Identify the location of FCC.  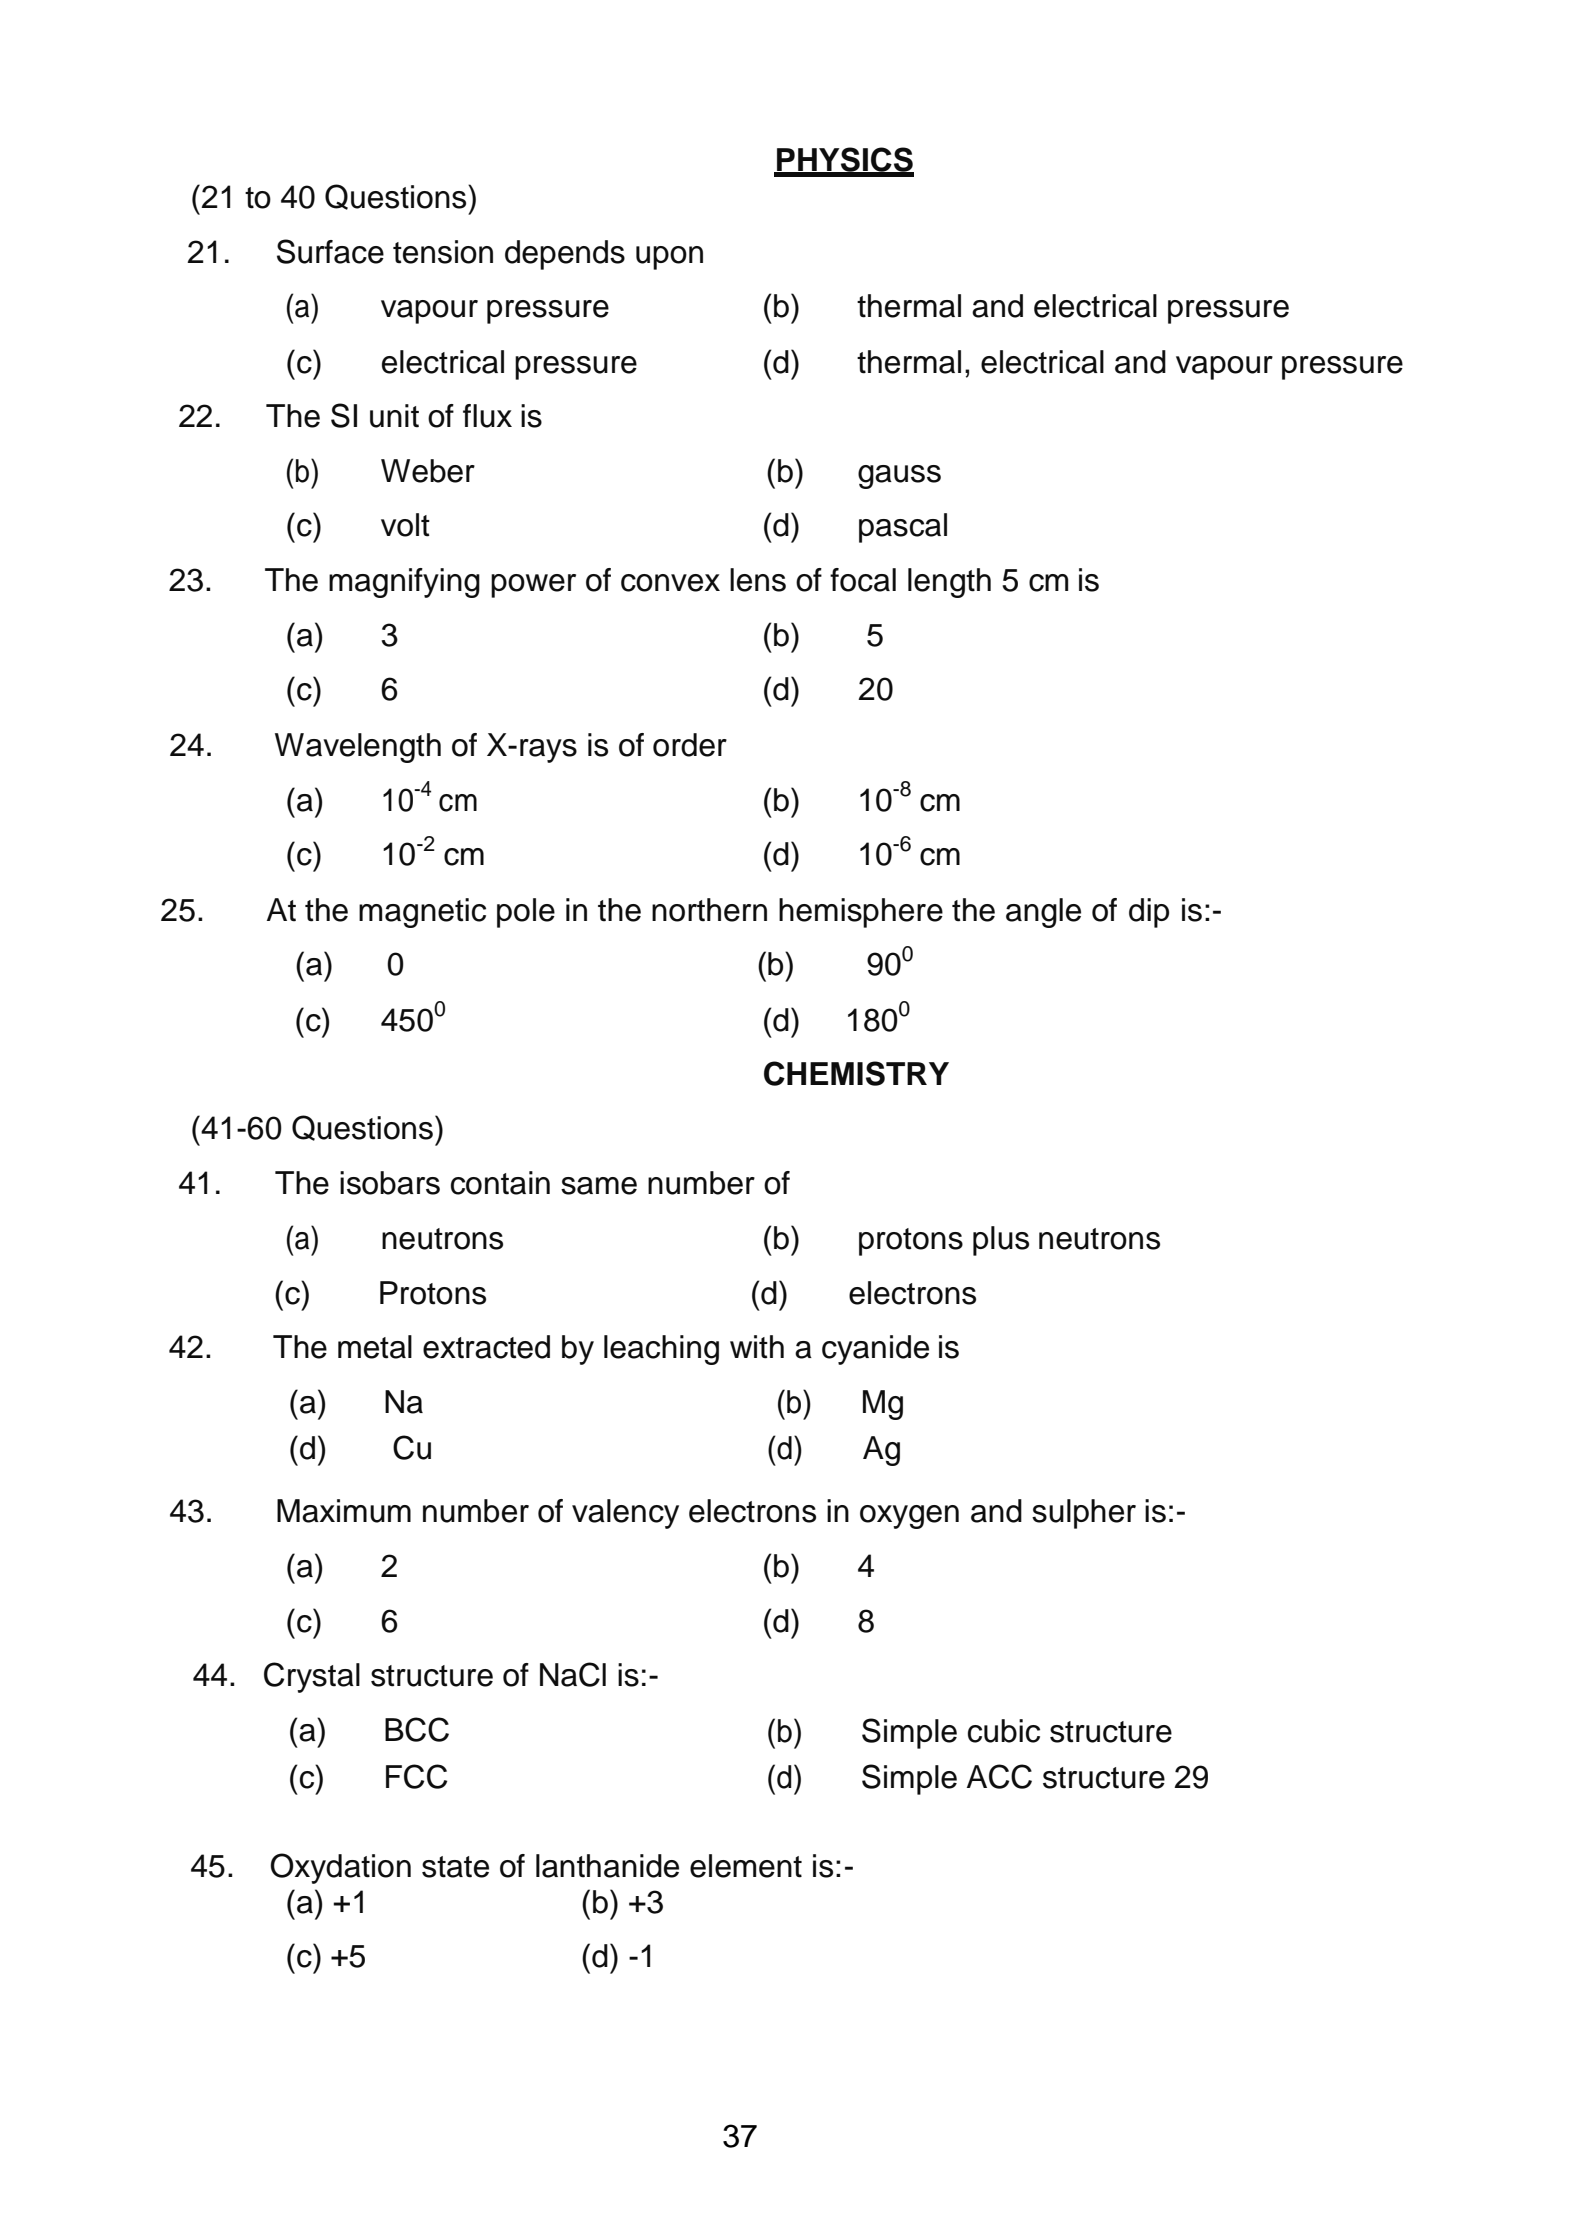
(416, 1776).
